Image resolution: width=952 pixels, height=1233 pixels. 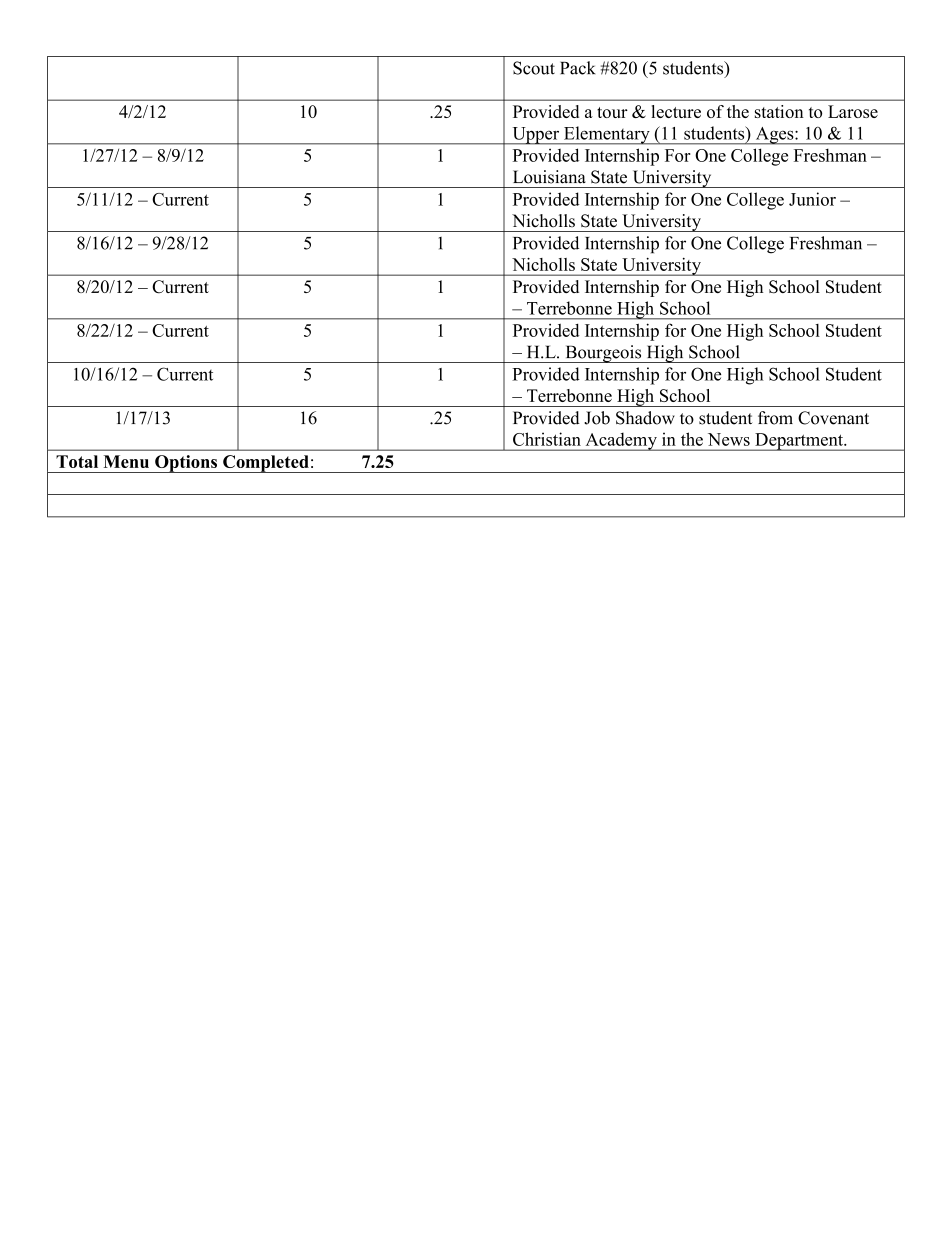 I want to click on station, so click(x=779, y=111).
